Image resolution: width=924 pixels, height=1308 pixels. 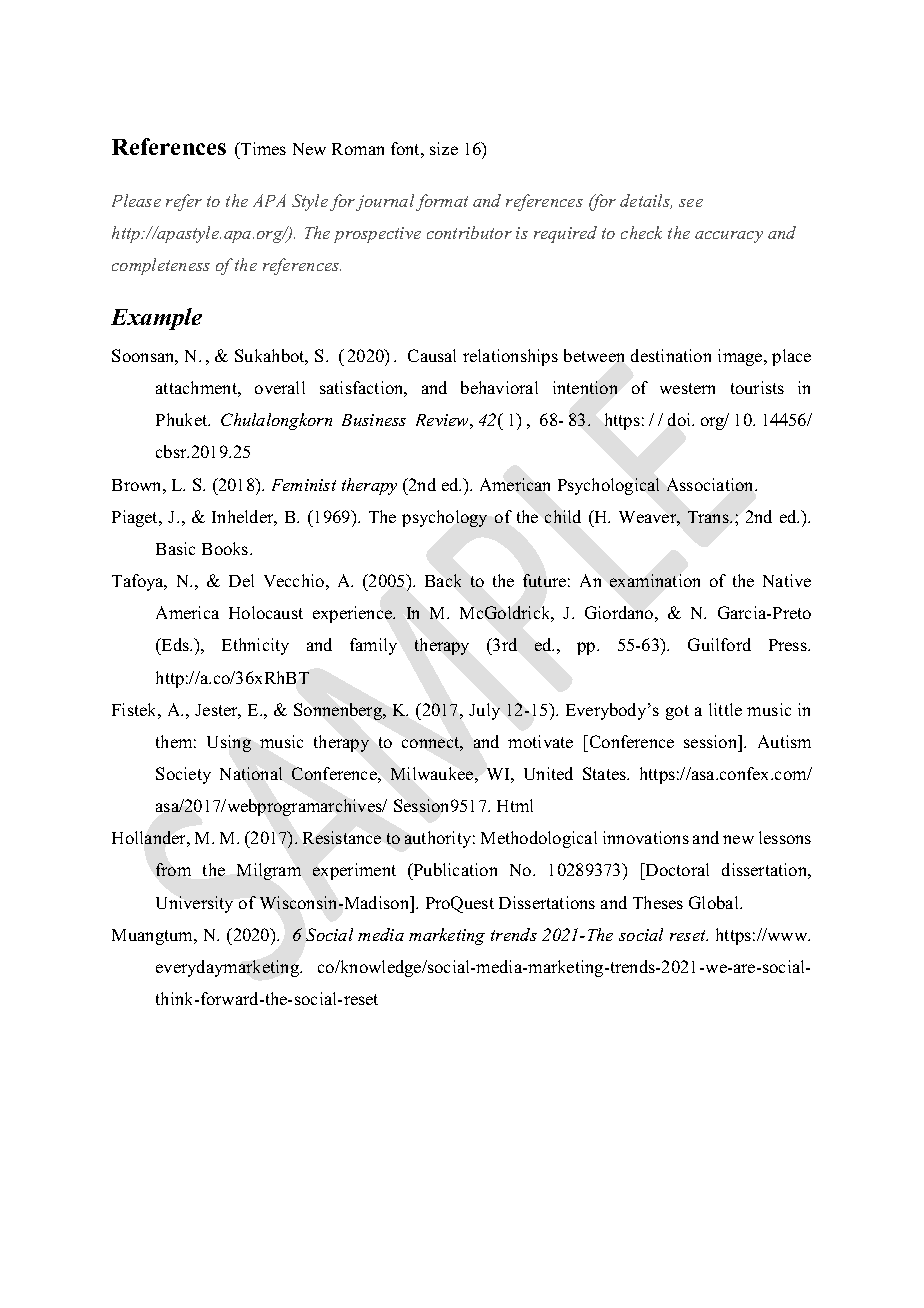 What do you see at coordinates (725, 709) in the image?
I see `little` at bounding box center [725, 709].
